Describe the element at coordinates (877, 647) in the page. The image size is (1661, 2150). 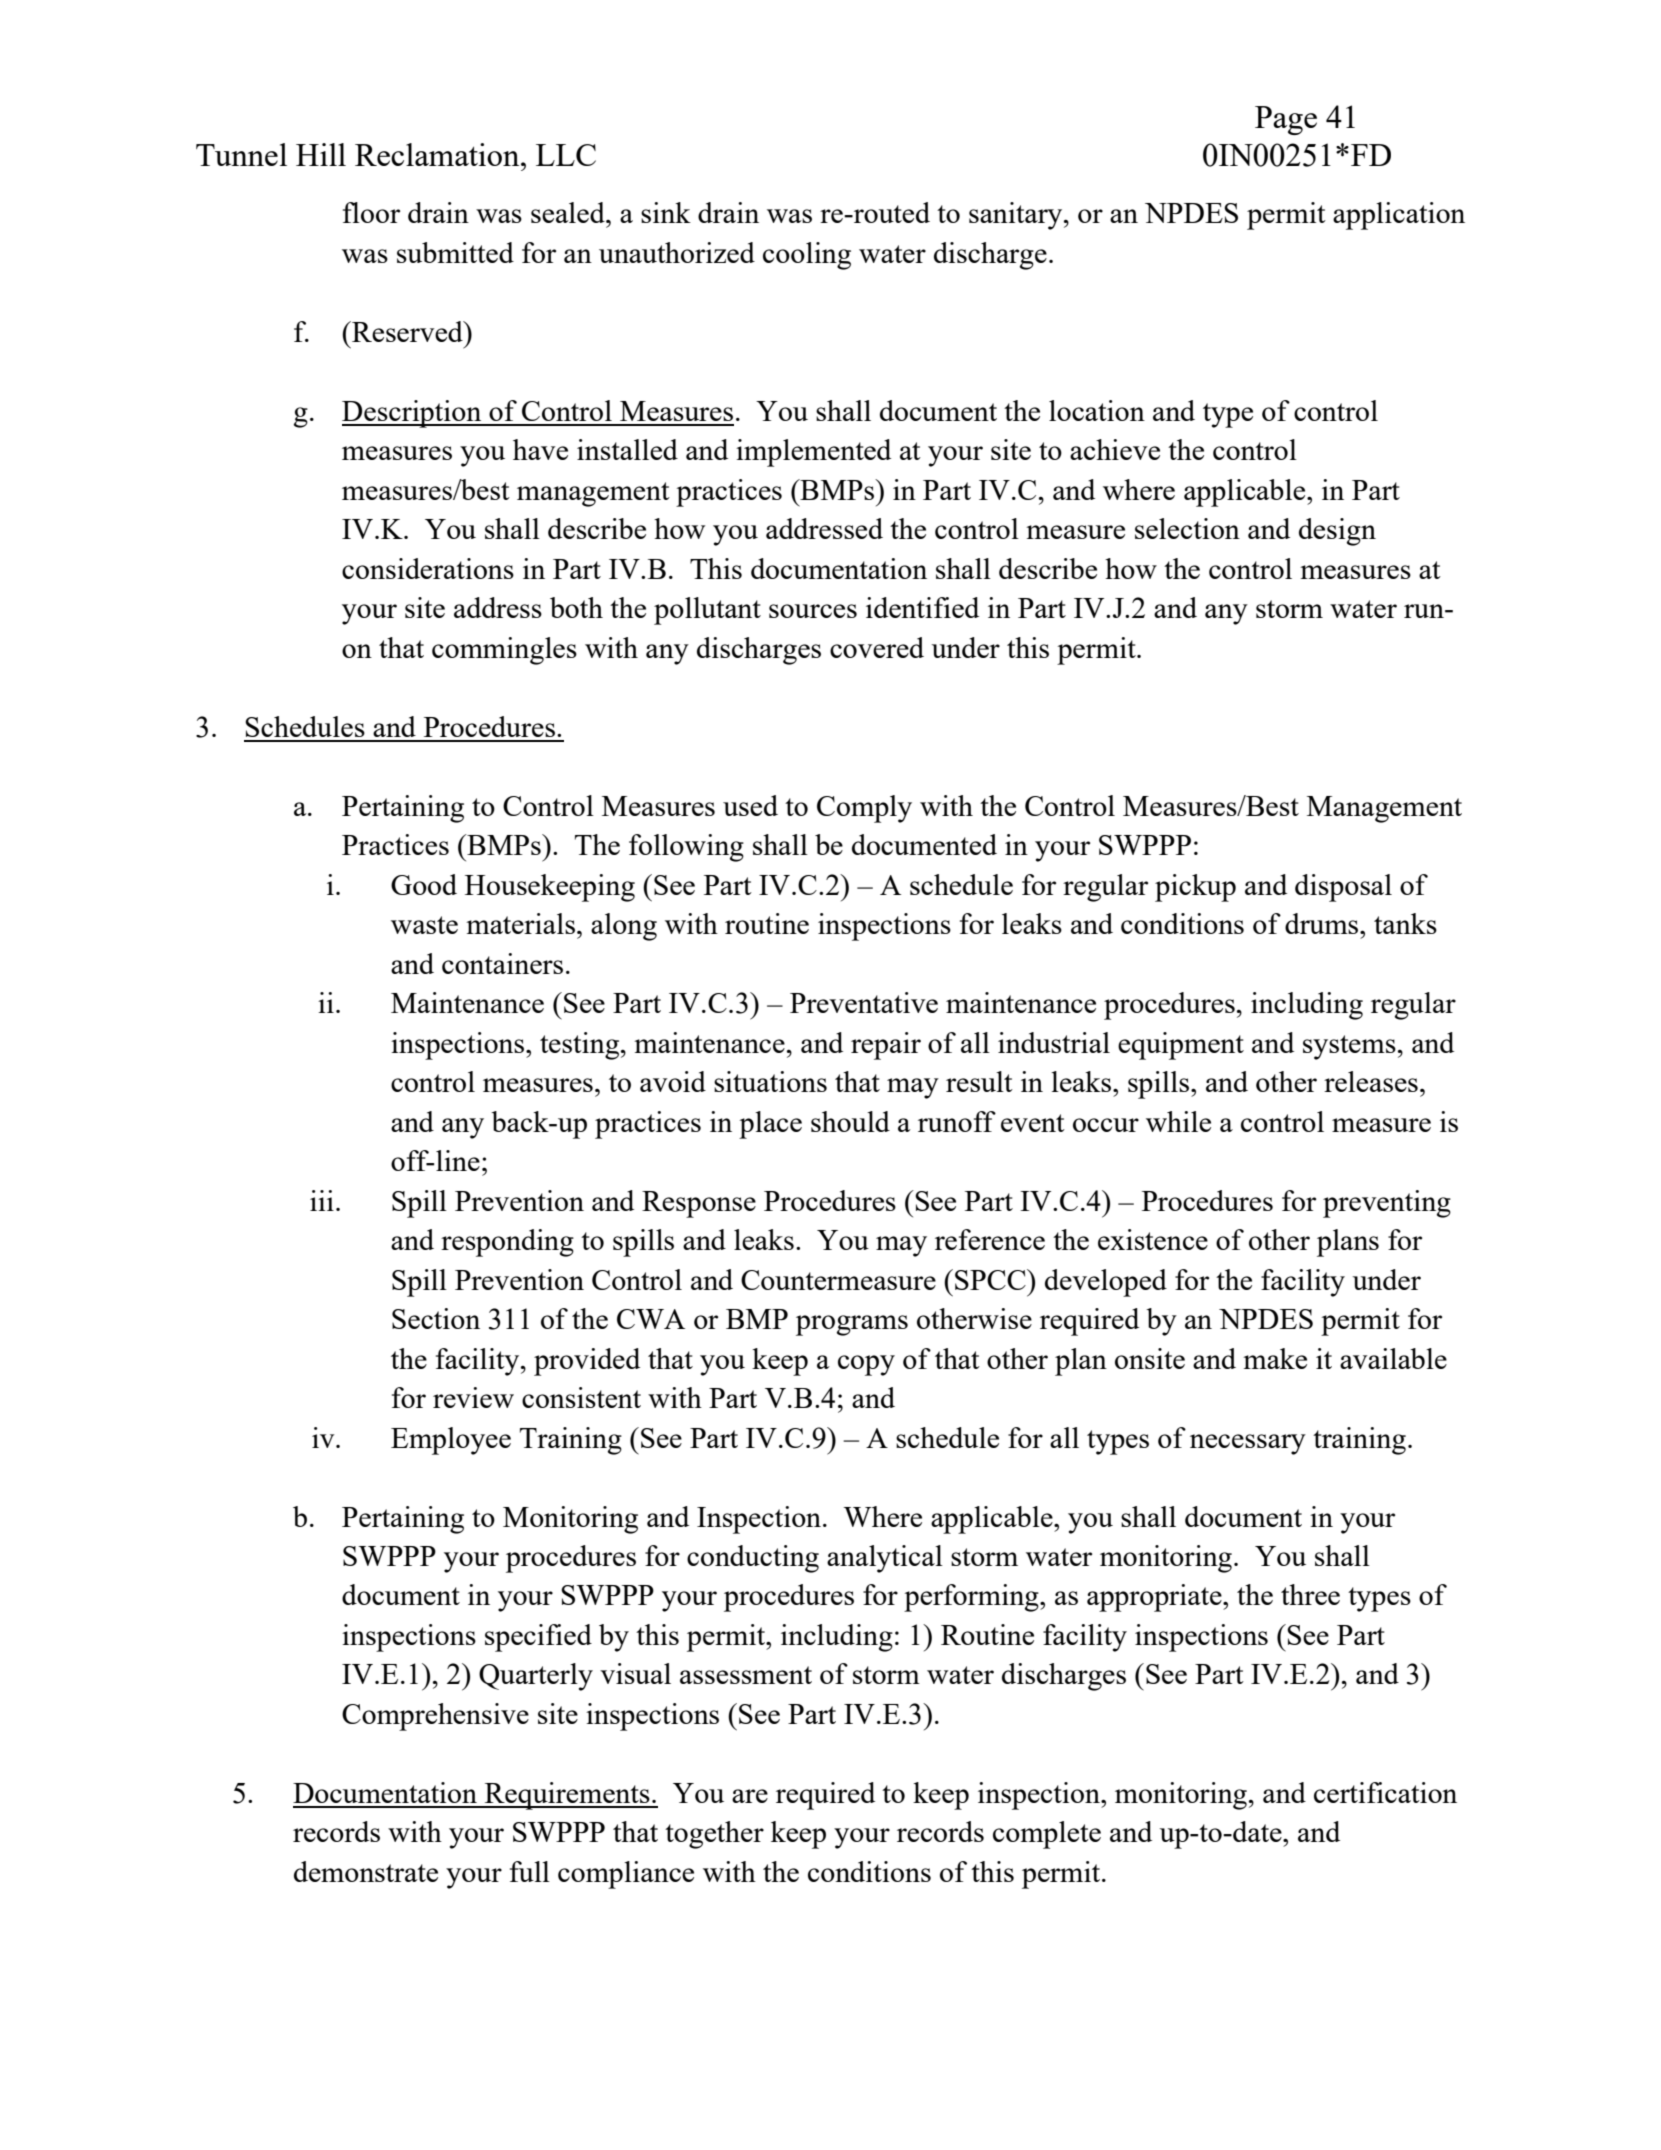
I see `covered` at that location.
